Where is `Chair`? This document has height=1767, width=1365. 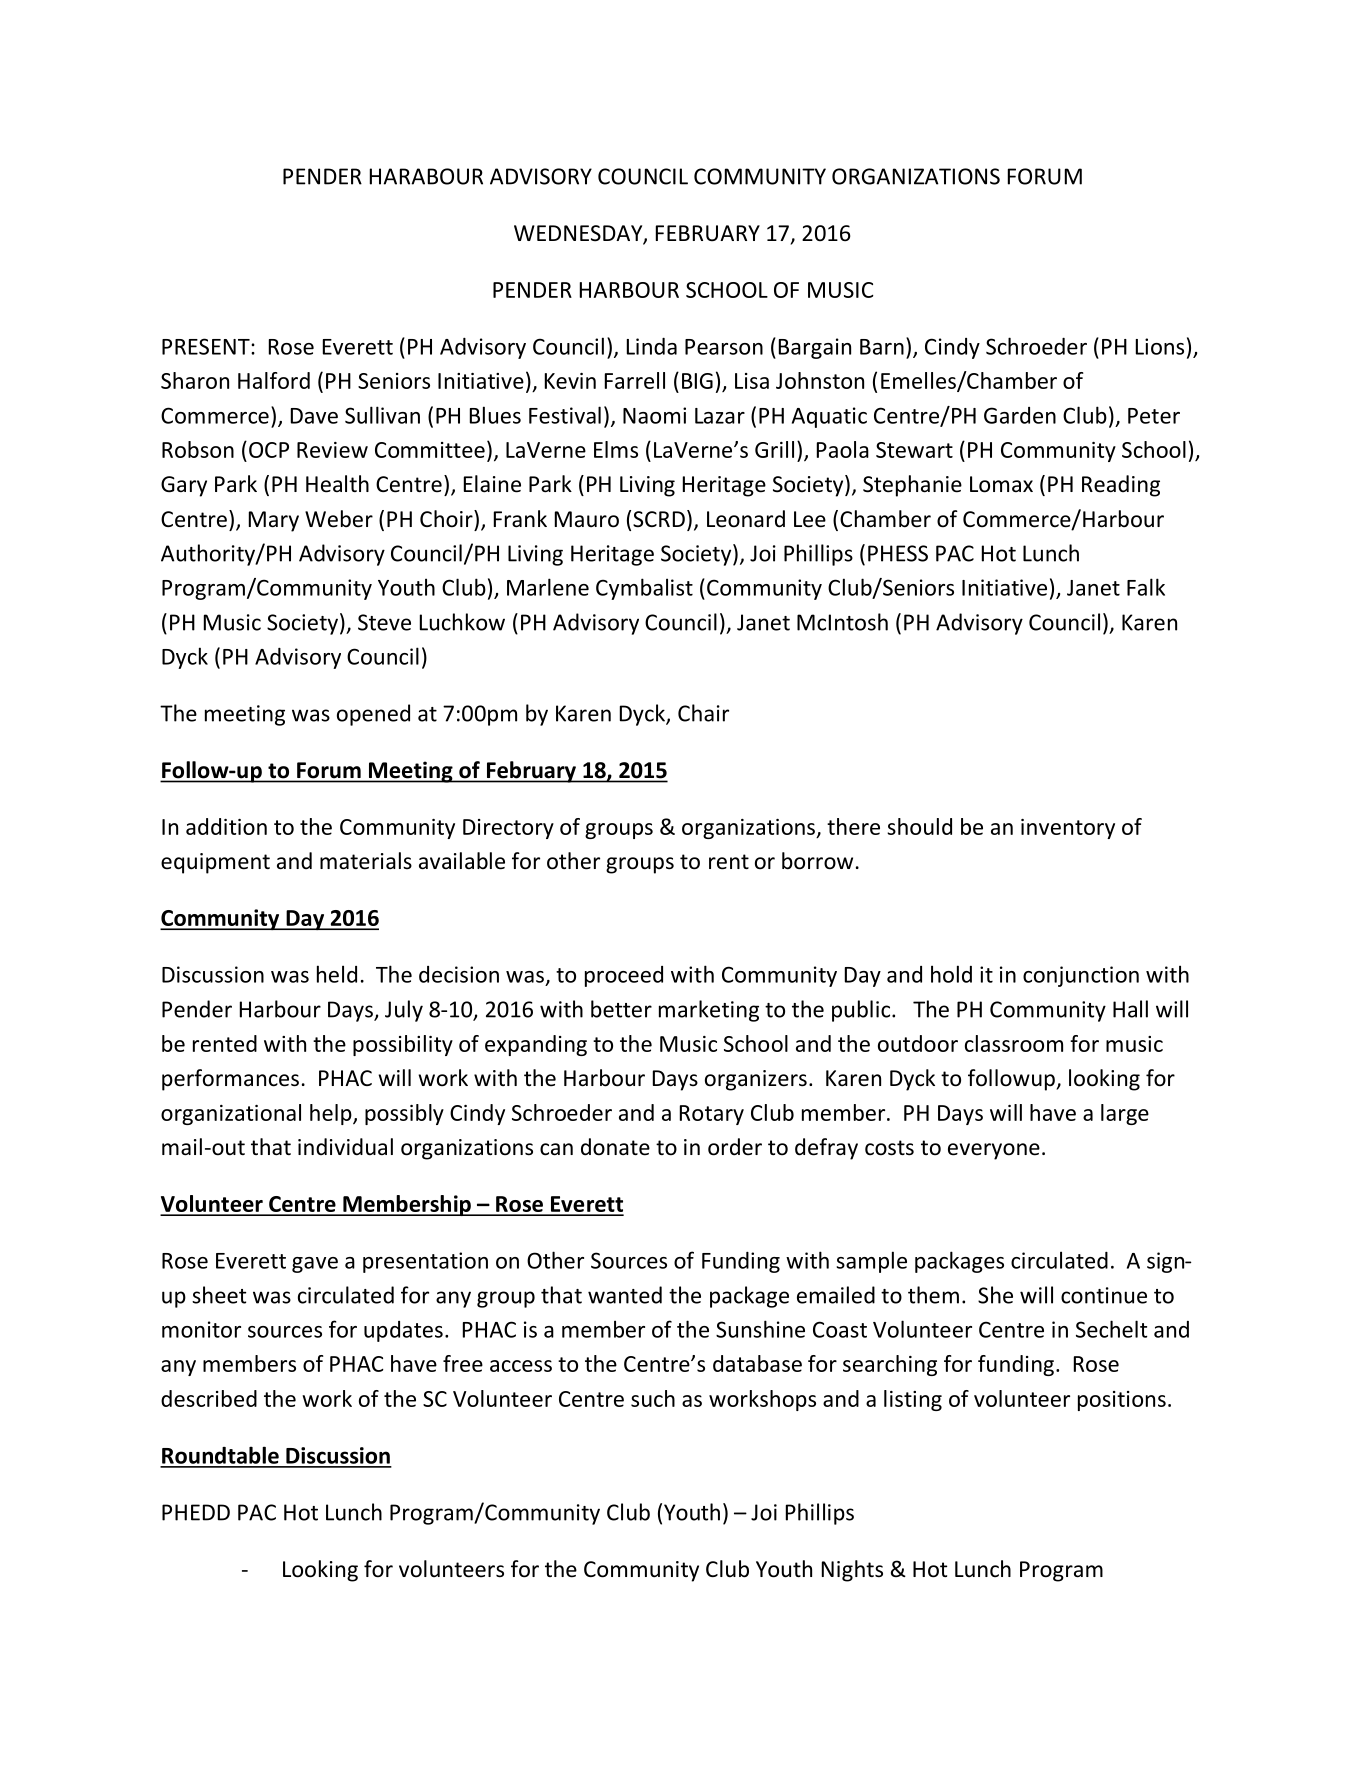
Chair is located at coordinates (703, 713).
